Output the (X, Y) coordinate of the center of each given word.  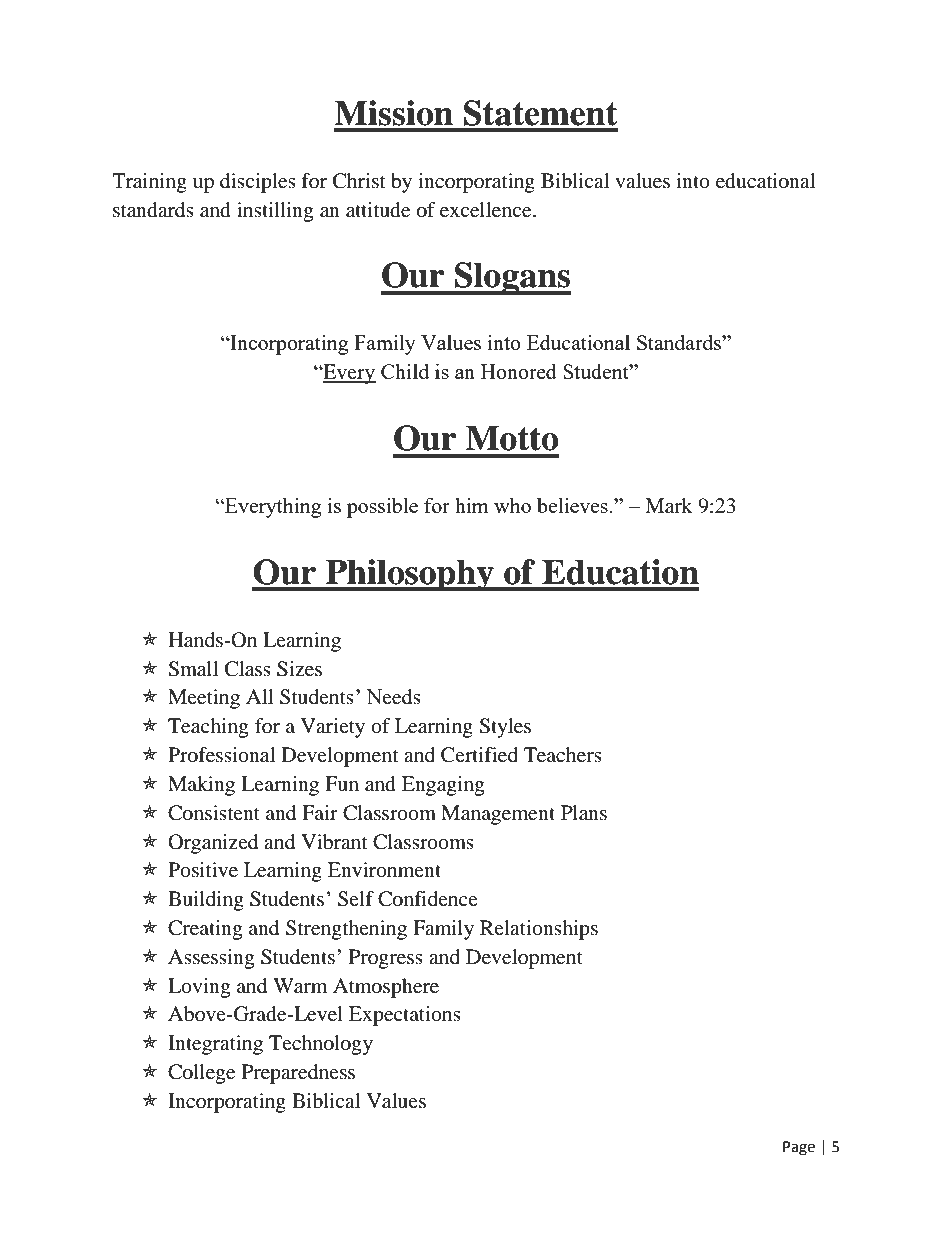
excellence (487, 210)
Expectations (405, 1016)
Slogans (512, 278)
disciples (258, 183)
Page (799, 1148)
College (201, 1074)
